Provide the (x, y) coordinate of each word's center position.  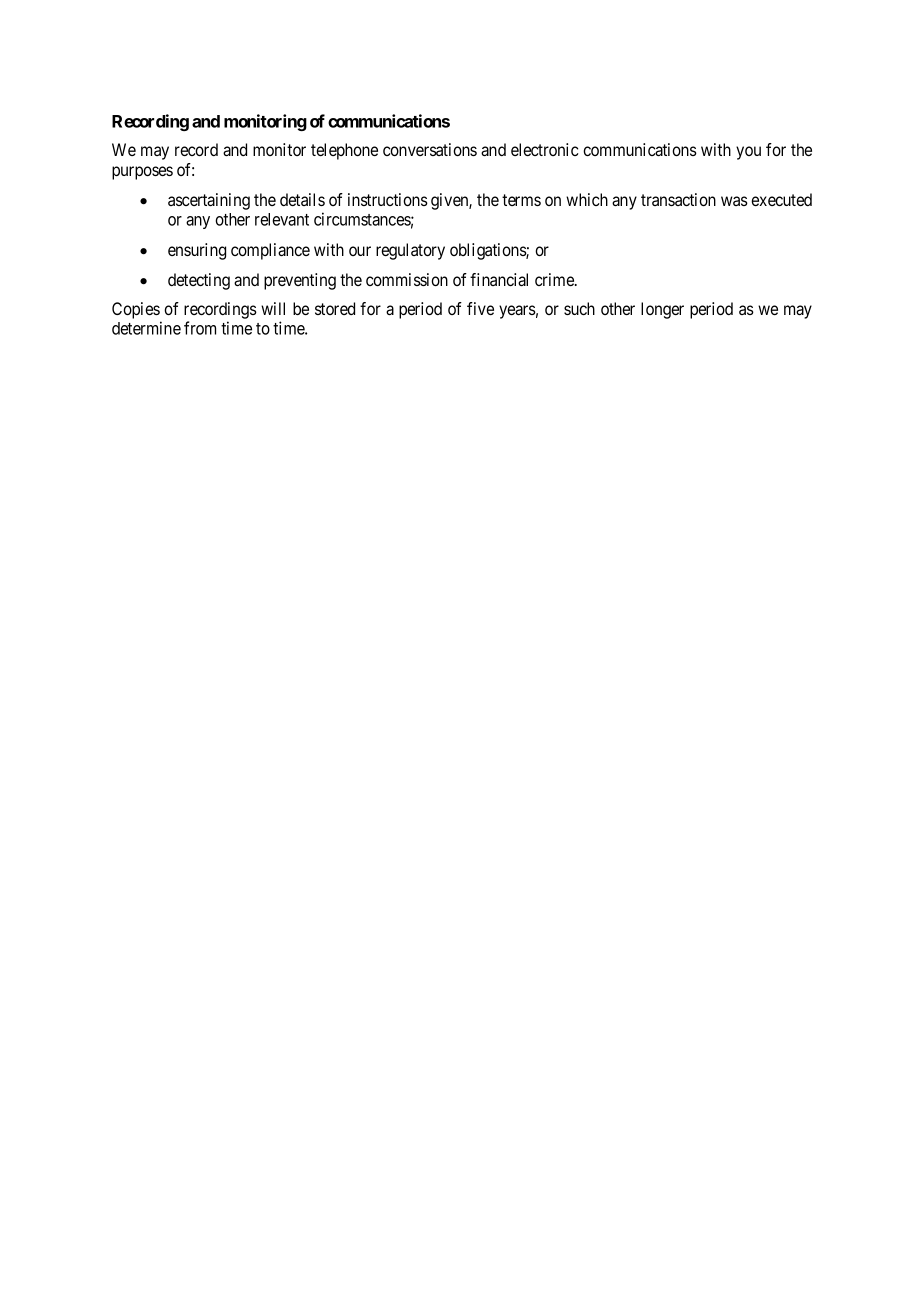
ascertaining (209, 201)
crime (555, 279)
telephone (344, 151)
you (748, 153)
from (200, 328)
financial (499, 279)
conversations (430, 149)
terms (521, 200)
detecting (199, 281)
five (480, 308)
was (734, 201)
